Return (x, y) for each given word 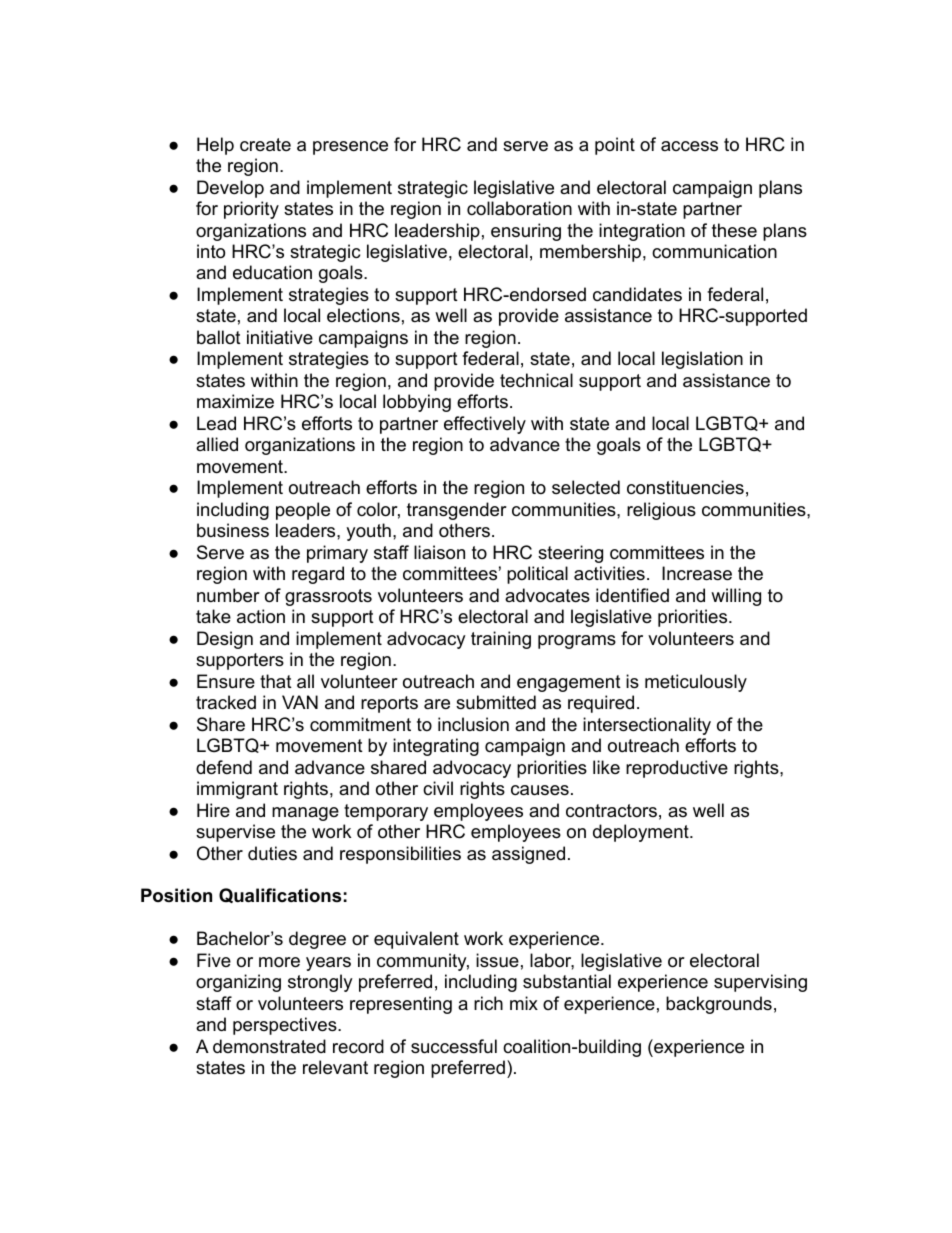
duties (272, 853)
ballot (219, 337)
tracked (226, 702)
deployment (642, 833)
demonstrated (269, 1046)
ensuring (526, 232)
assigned (528, 855)
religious (661, 511)
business (233, 530)
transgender (457, 511)
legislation (702, 360)
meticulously (696, 683)
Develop (230, 189)
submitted (496, 702)
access (689, 146)
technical (536, 380)
